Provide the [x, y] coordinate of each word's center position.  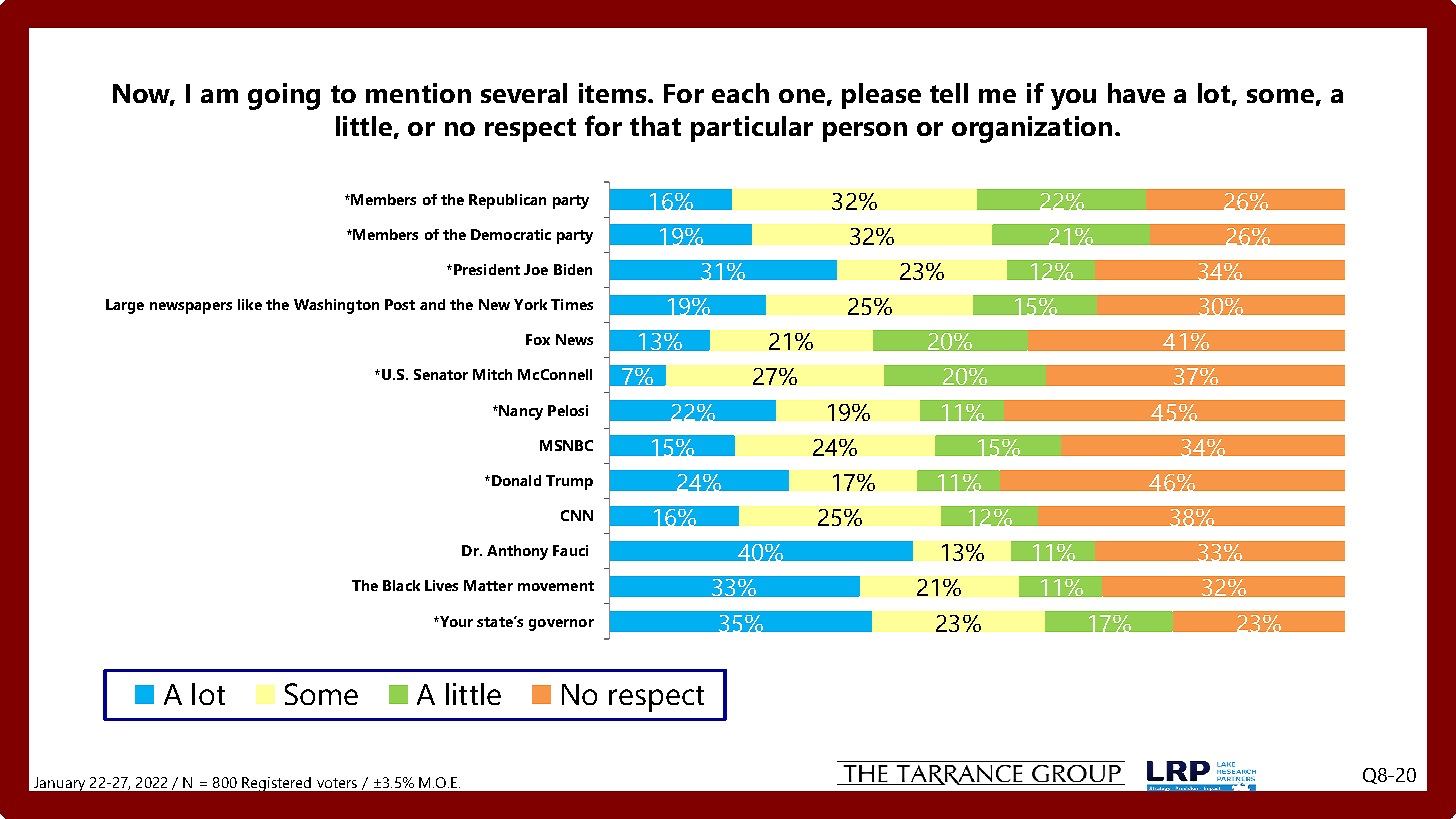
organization [1032, 129]
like [250, 304]
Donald [515, 480]
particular [752, 129]
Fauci [570, 550]
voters [337, 783]
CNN [577, 515]
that [655, 126]
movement [556, 586]
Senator [441, 374]
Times [572, 304]
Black [401, 585]
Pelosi [568, 410]
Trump [569, 482]
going [284, 96]
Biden [573, 269]
